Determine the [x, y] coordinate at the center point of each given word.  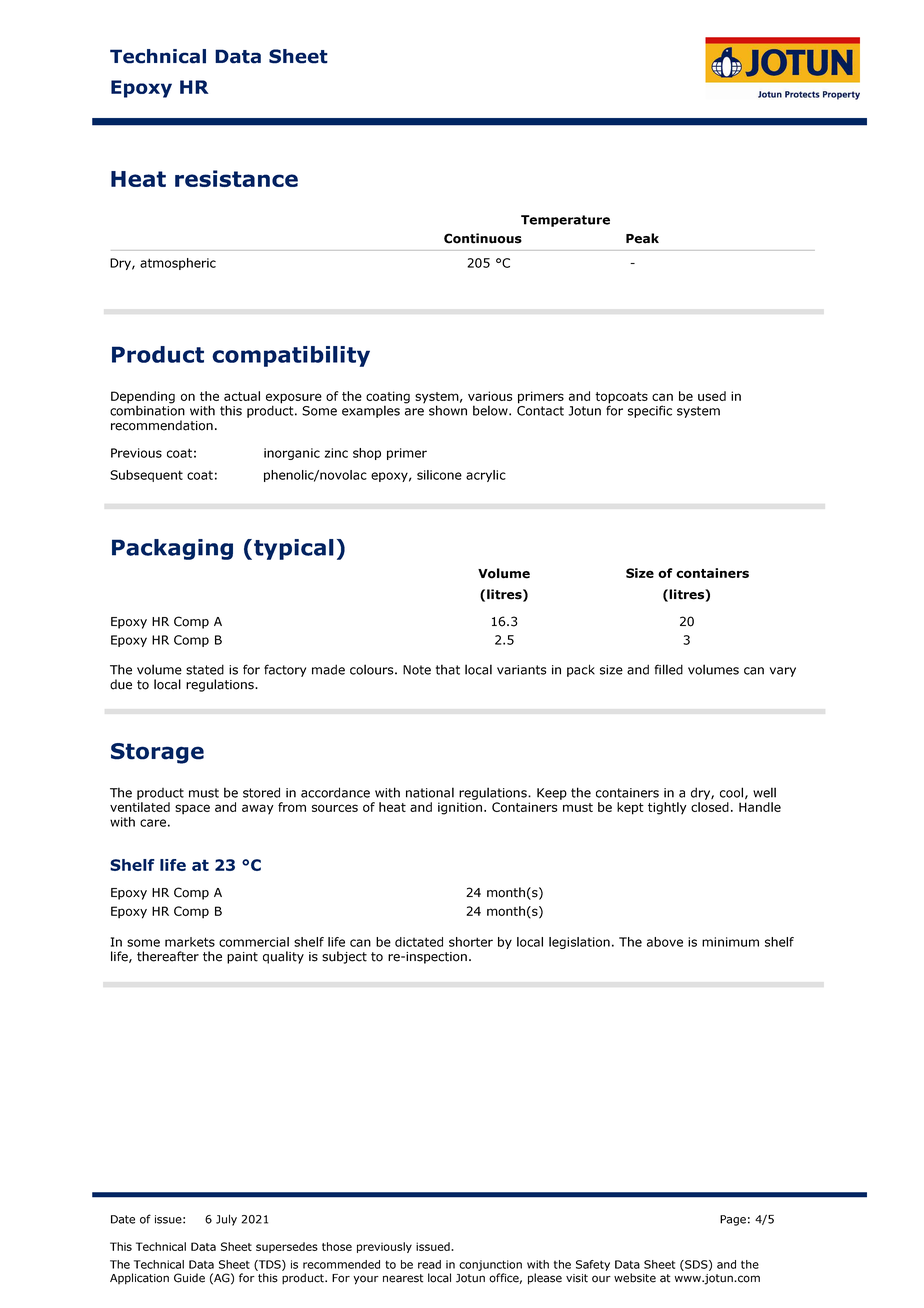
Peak [642, 238]
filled [669, 669]
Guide [189, 1278]
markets [190, 942]
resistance [236, 178]
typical [294, 549]
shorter [471, 942]
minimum [730, 942]
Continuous [483, 238]
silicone [439, 475]
